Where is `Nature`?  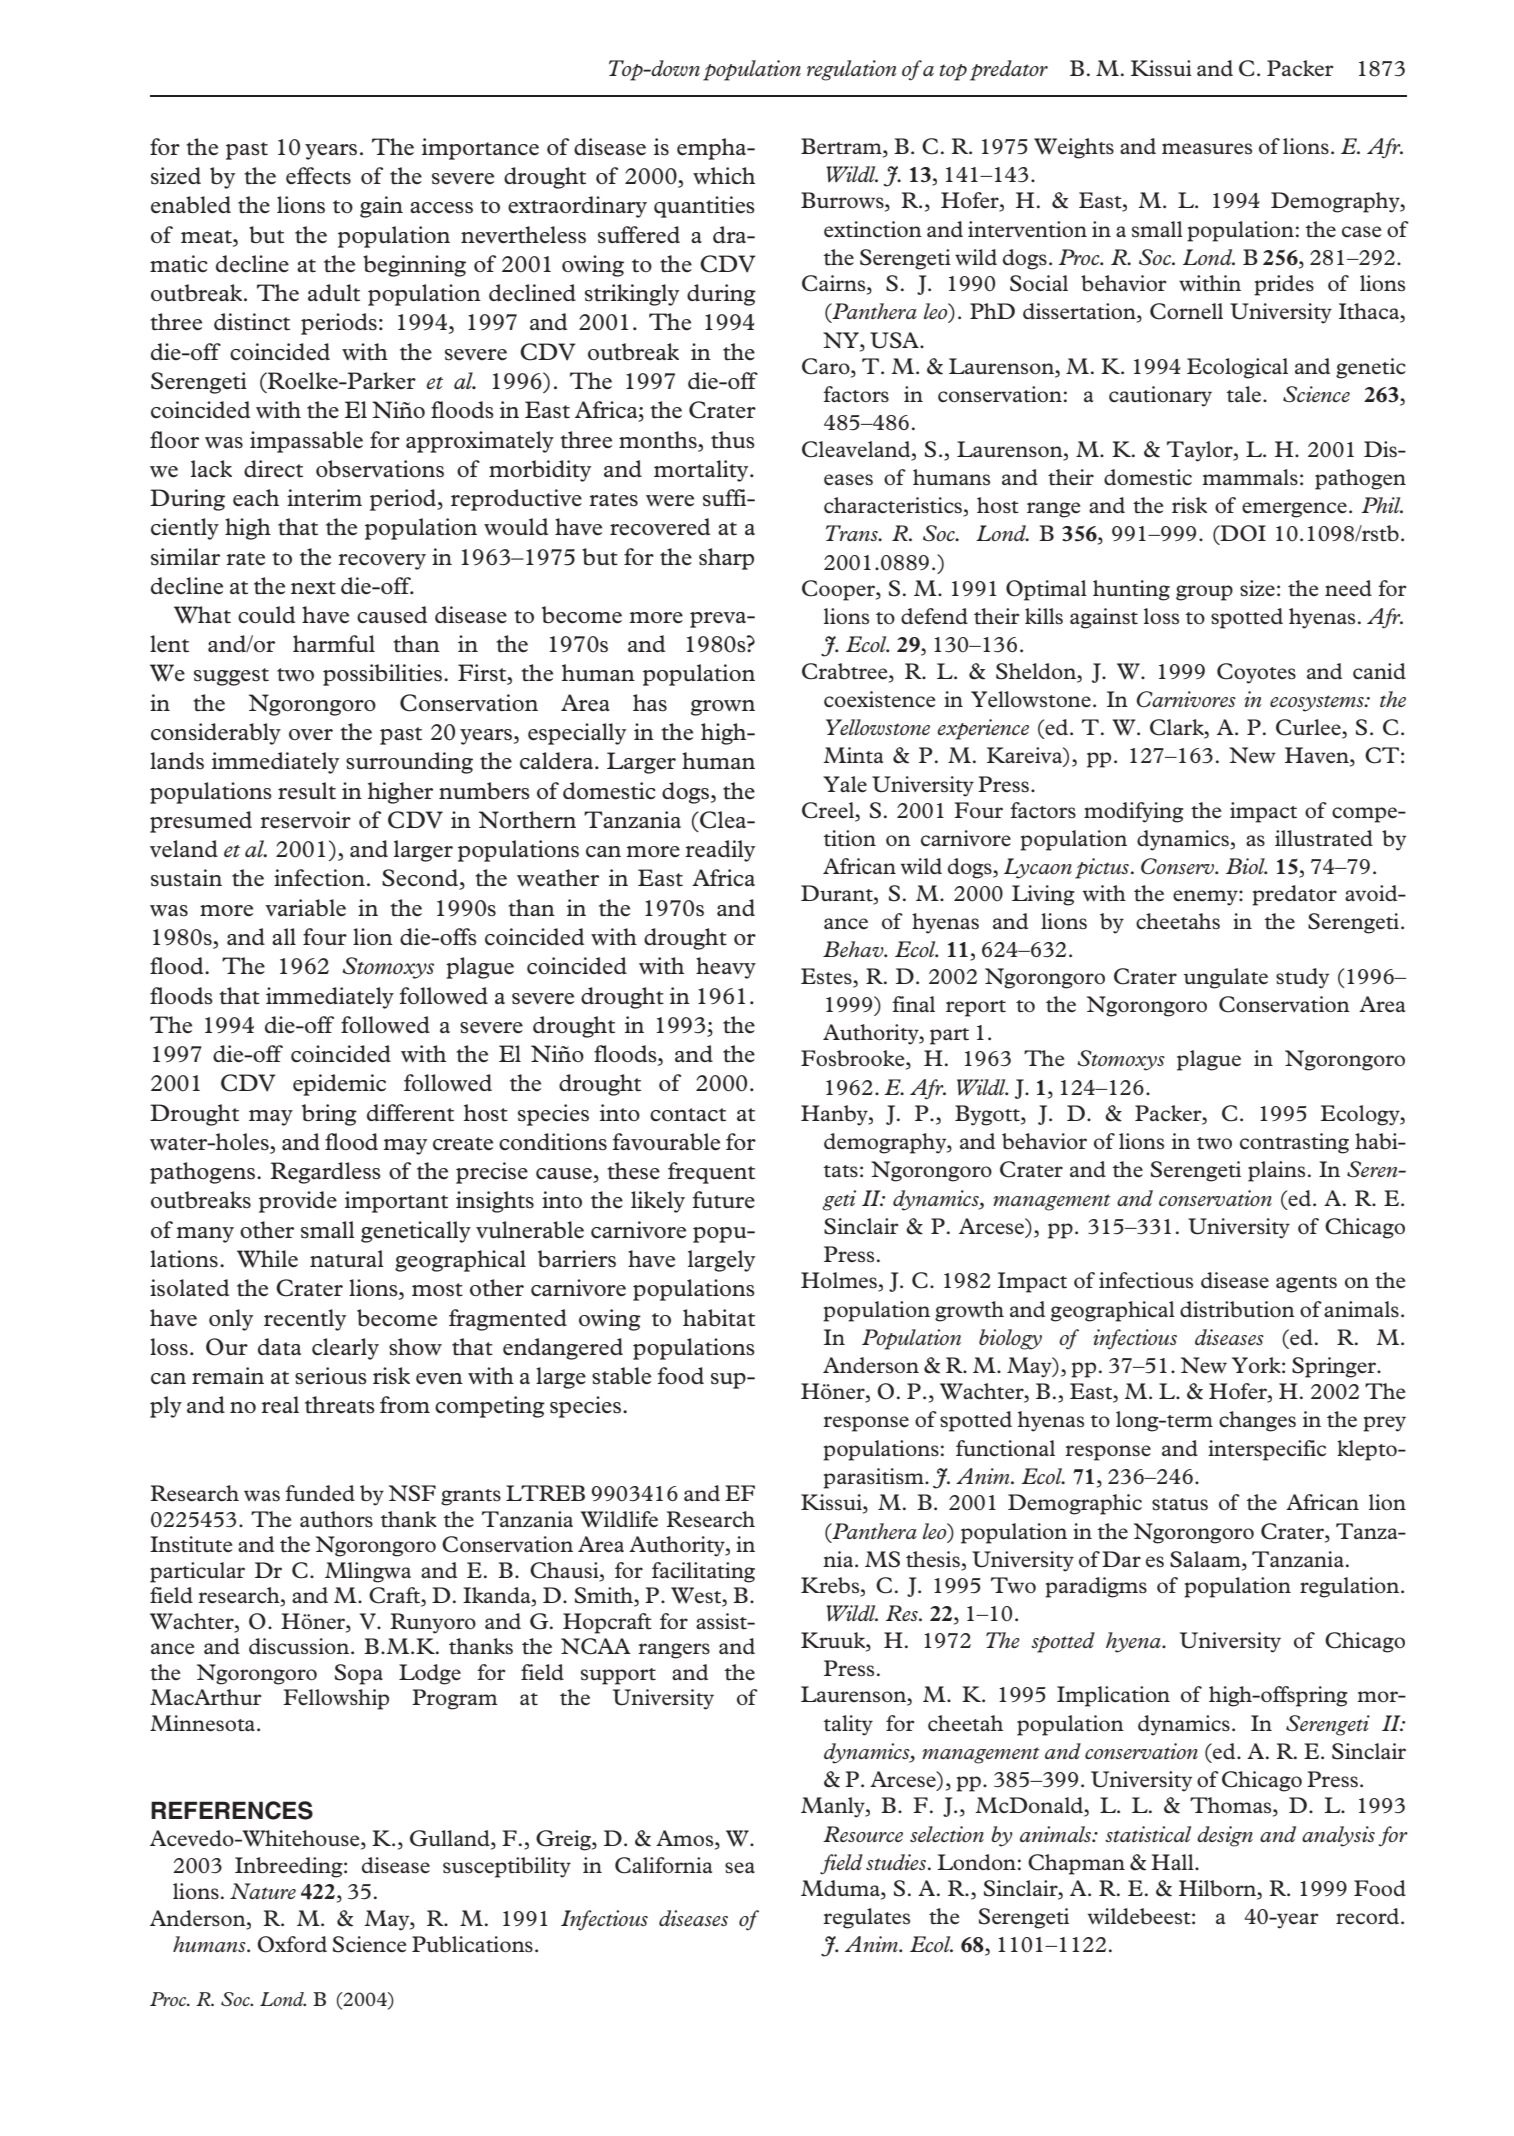 Nature is located at coordinates (263, 1891).
